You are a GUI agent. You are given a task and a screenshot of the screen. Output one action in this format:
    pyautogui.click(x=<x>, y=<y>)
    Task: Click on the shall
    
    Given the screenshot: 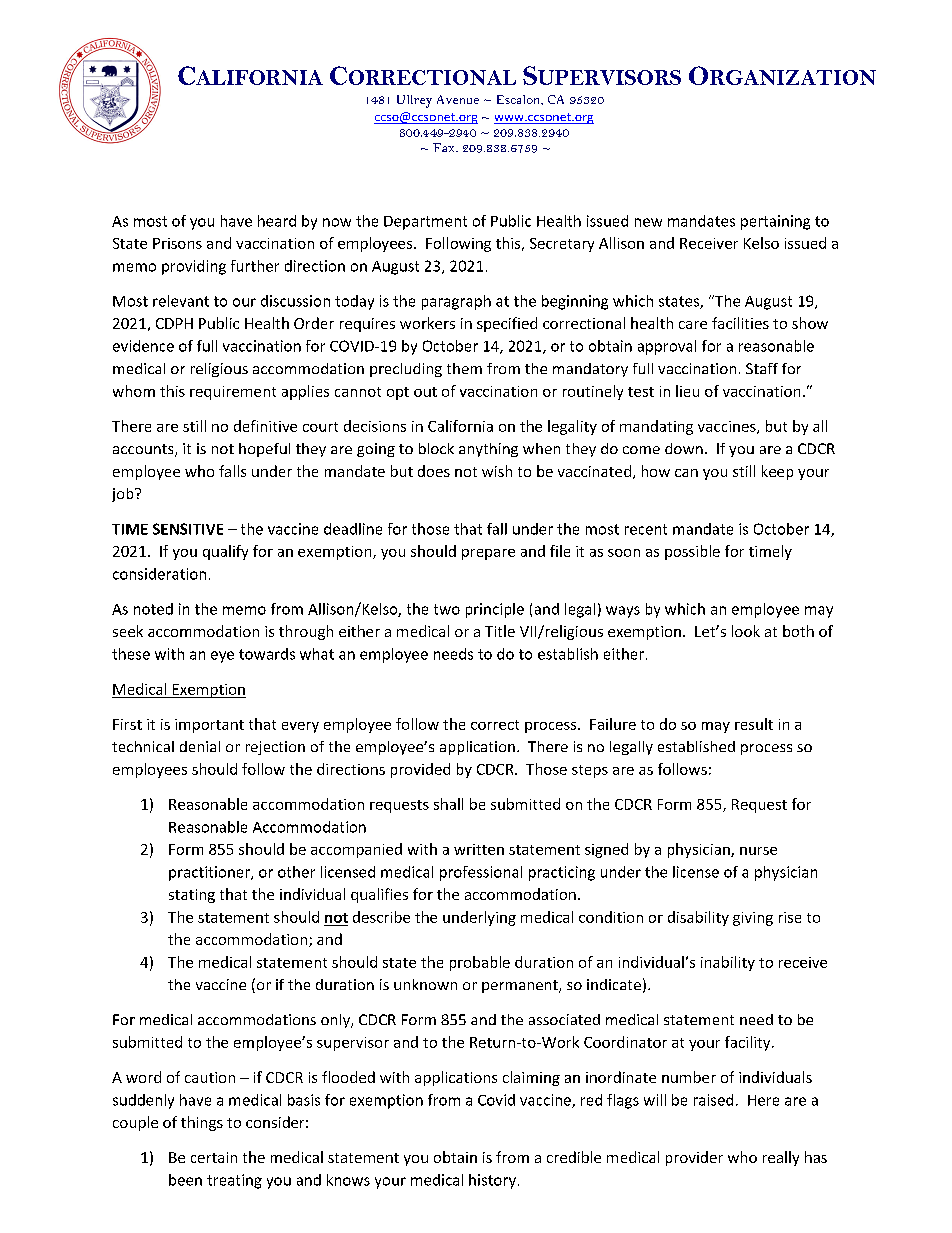 What is the action you would take?
    pyautogui.click(x=448, y=804)
